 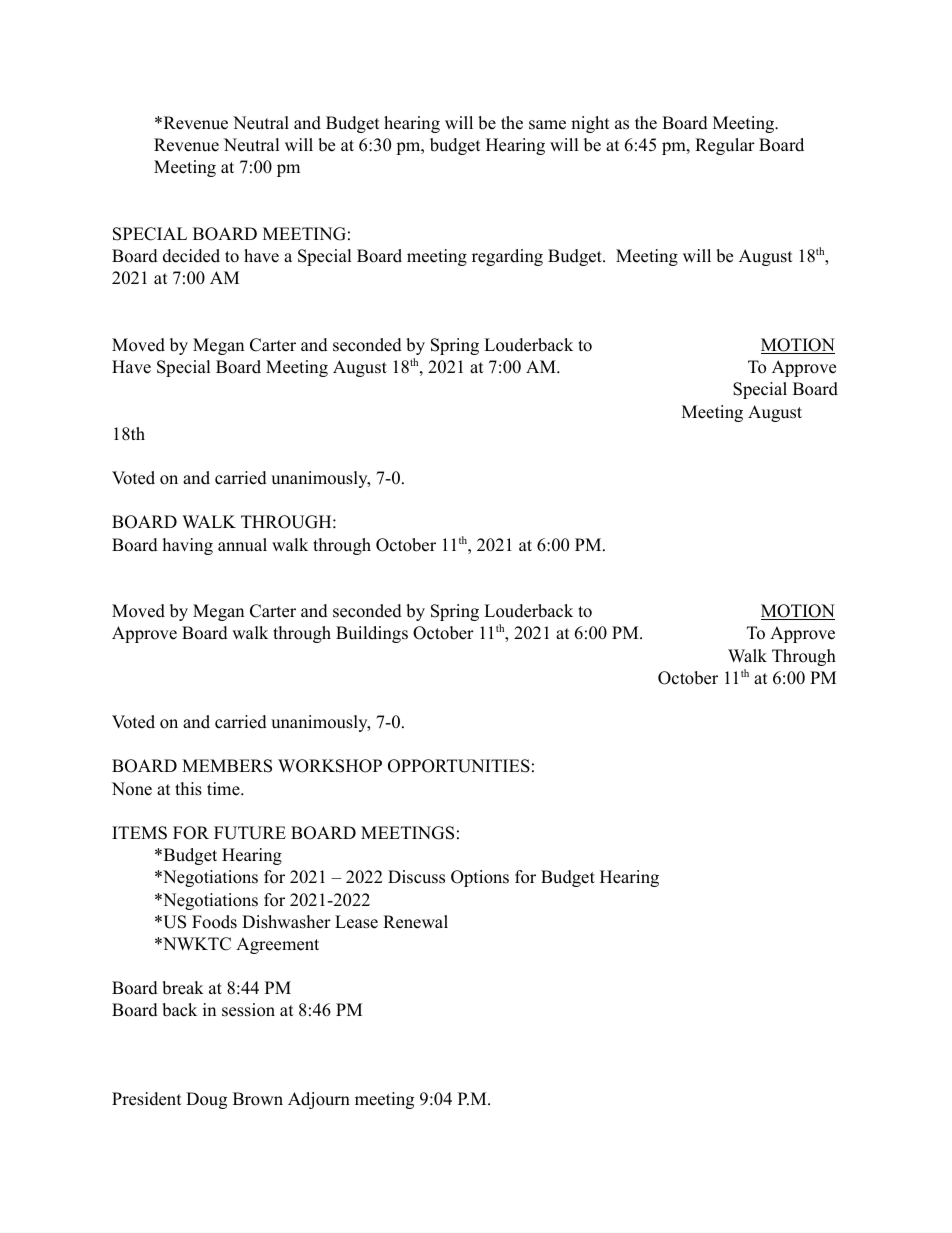 What do you see at coordinates (372, 634) in the document?
I see `Buildings` at bounding box center [372, 634].
